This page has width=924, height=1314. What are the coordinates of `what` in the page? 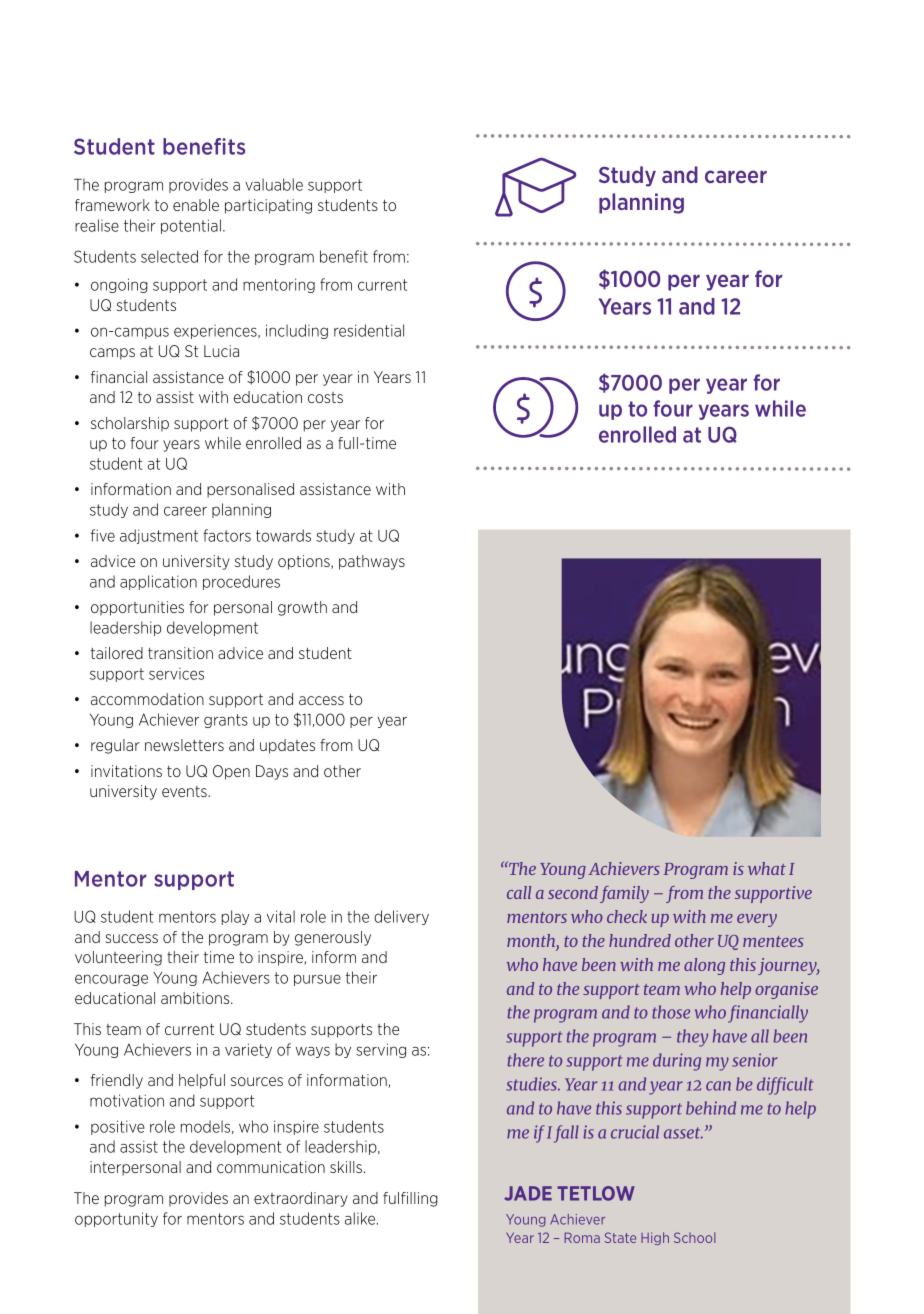 It's located at (767, 868).
